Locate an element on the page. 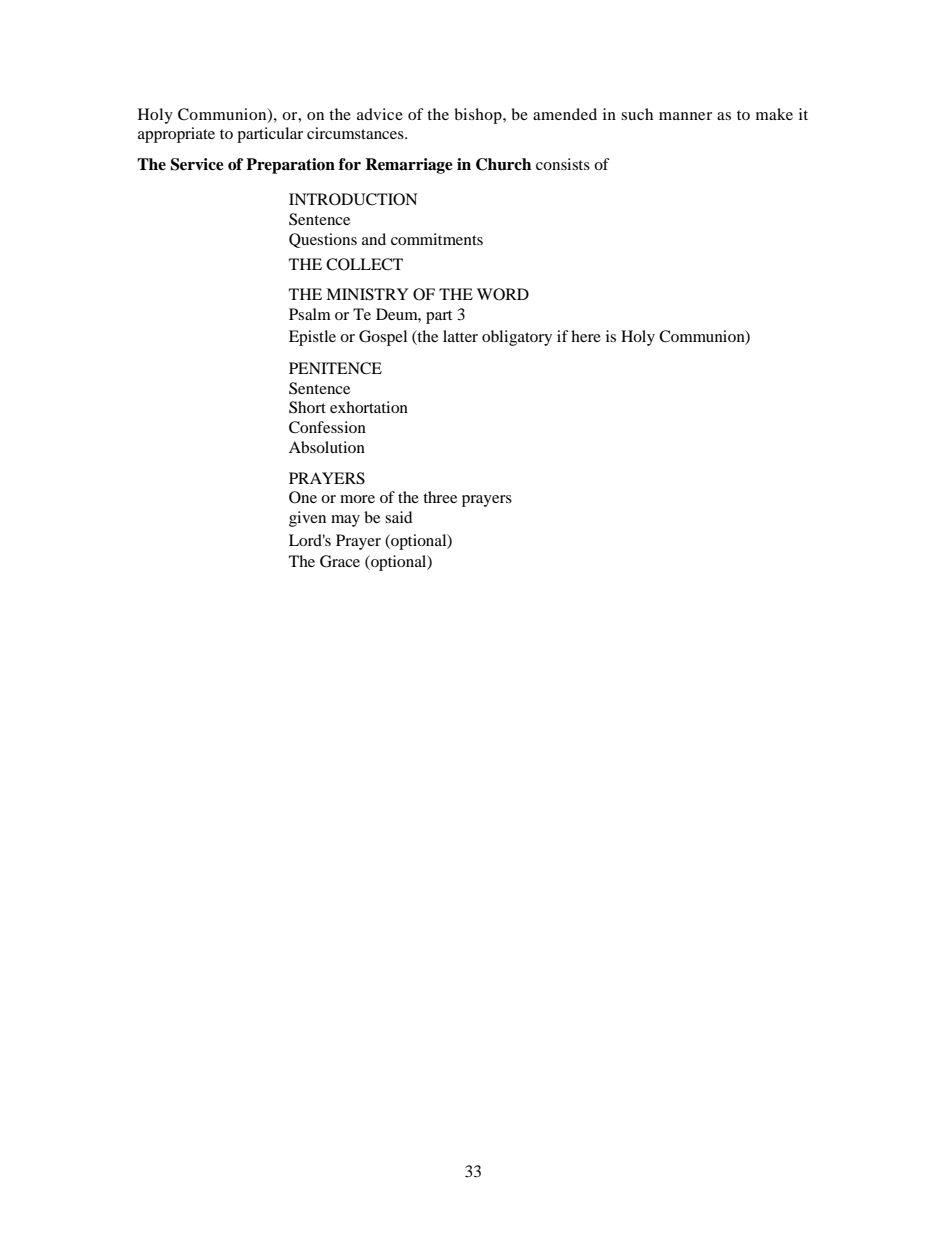 The width and height of the page is (952, 1233). Absolution is located at coordinates (327, 447).
